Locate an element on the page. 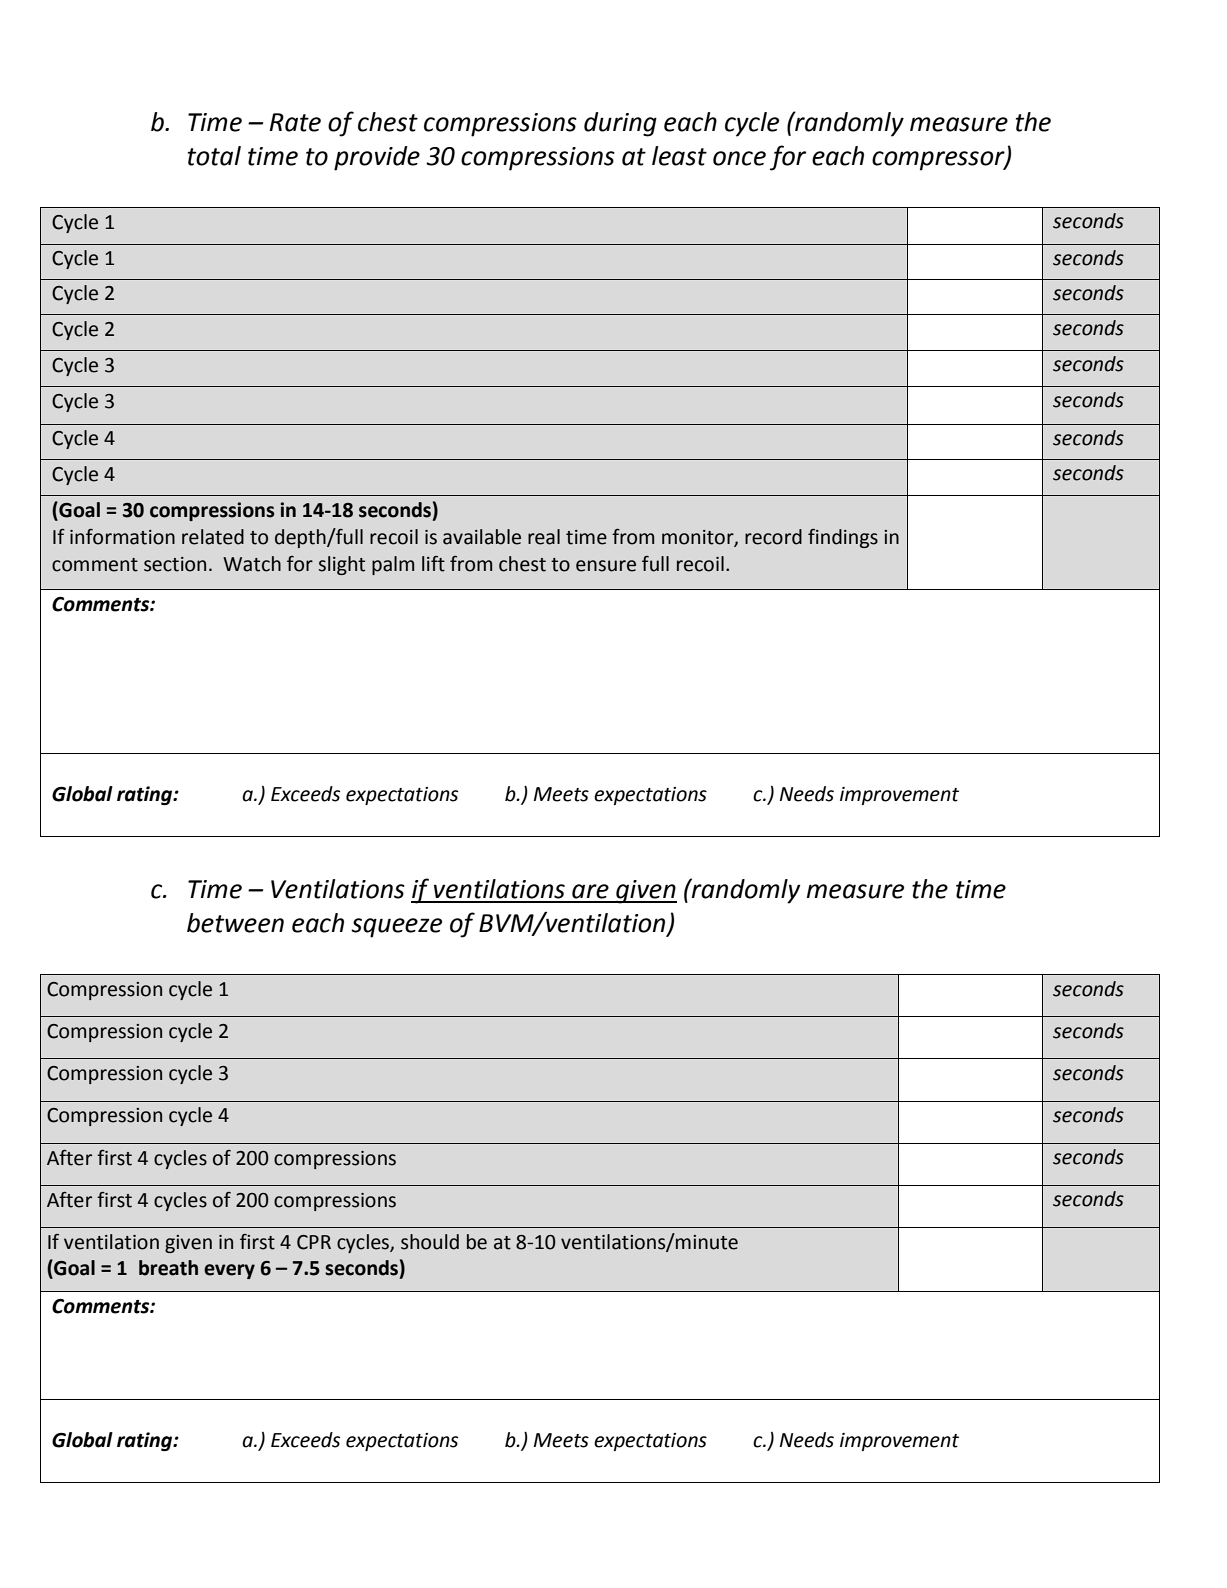 The image size is (1227, 1588). every is located at coordinates (229, 1271).
